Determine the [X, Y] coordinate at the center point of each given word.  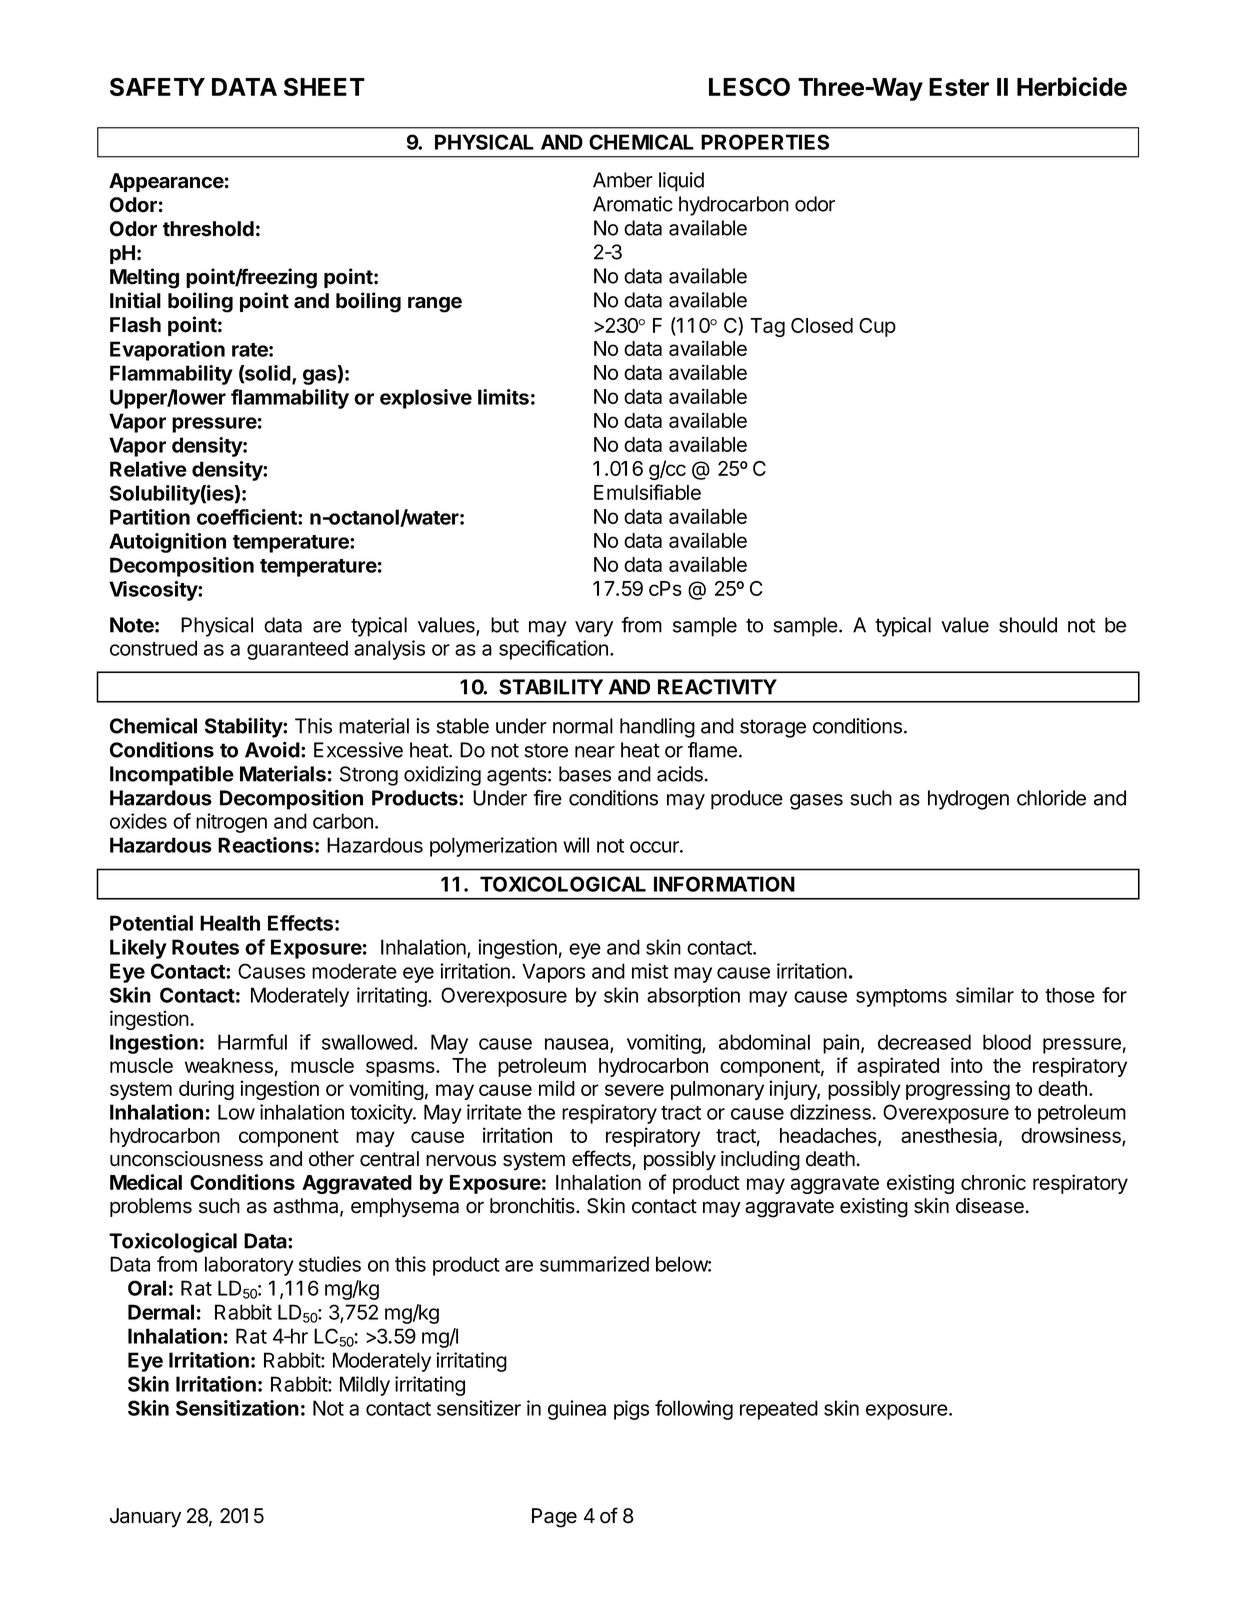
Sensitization [237, 1408]
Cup [877, 327]
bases [585, 774]
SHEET [324, 87]
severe [634, 1090]
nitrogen [231, 823]
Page [554, 1518]
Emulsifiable [647, 492]
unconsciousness [186, 1159]
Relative [148, 469]
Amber [623, 180]
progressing [958, 1090]
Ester [959, 87]
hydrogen [968, 800]
